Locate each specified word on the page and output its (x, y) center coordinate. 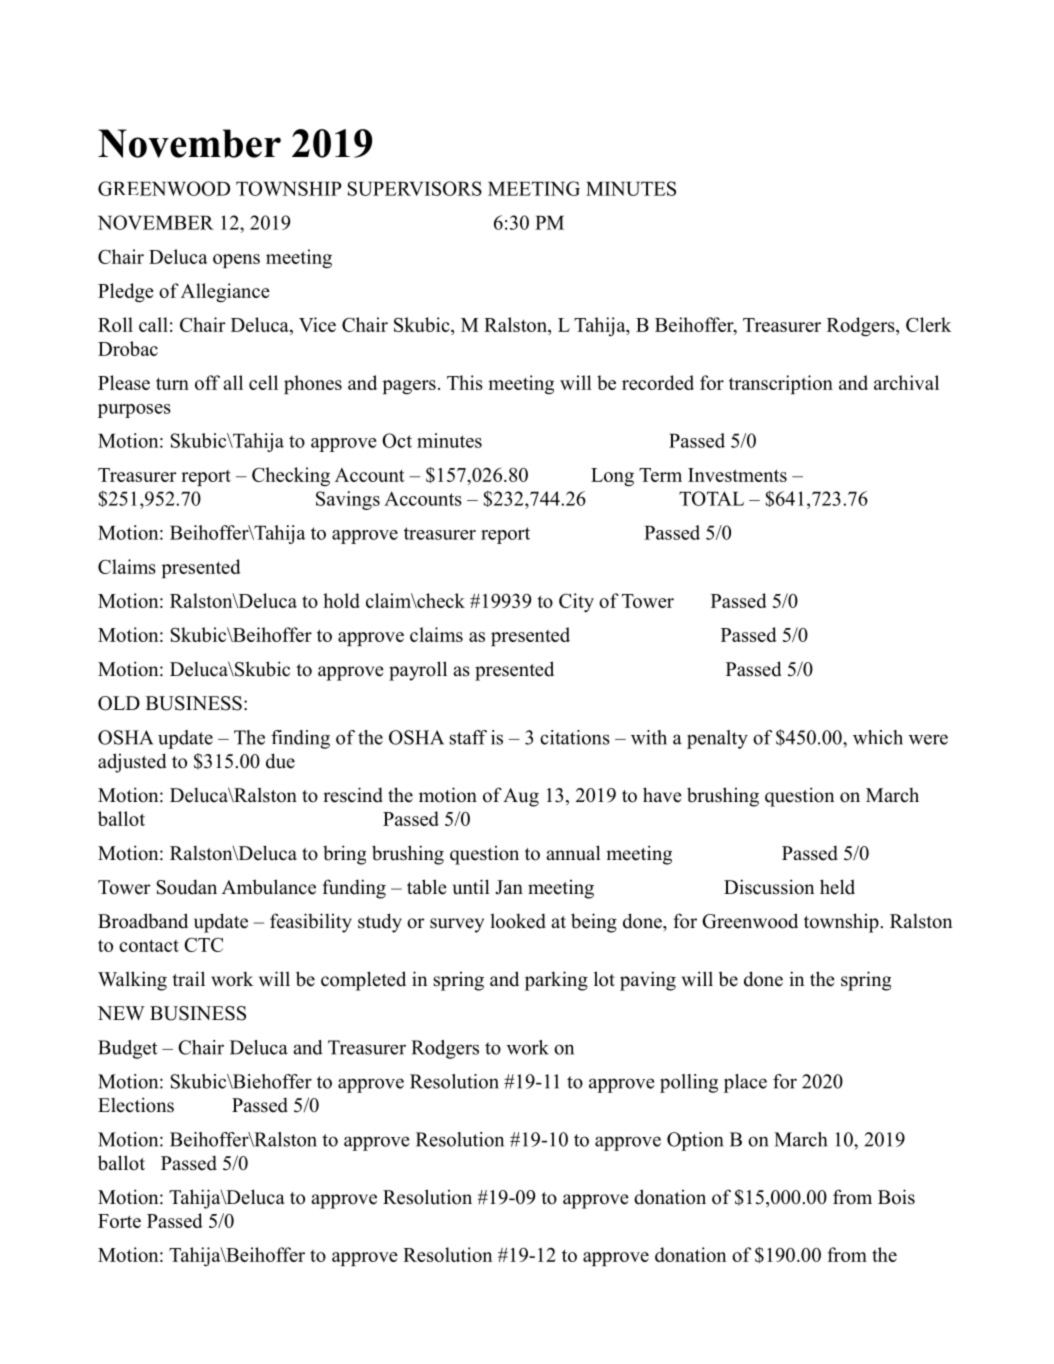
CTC (203, 944)
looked (518, 921)
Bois (896, 1197)
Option (695, 1141)
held (837, 887)
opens (236, 261)
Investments (737, 475)
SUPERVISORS (415, 188)
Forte (119, 1221)
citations (575, 737)
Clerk (928, 324)
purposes (134, 411)
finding (300, 739)
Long (612, 477)
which (878, 737)
